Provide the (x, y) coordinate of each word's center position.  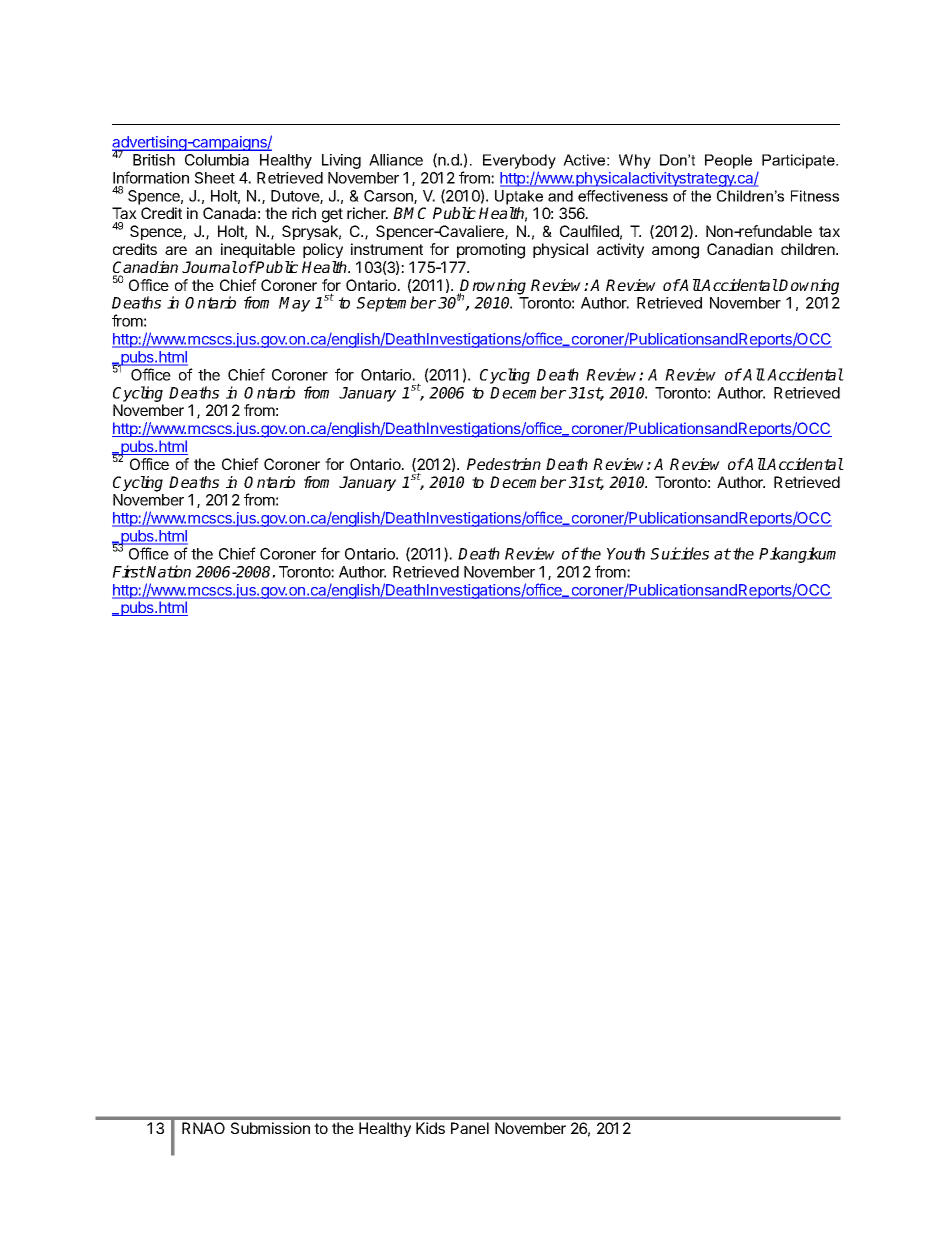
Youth (626, 553)
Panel (470, 1128)
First (129, 571)
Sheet (215, 178)
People (728, 161)
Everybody (519, 163)
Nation (168, 571)
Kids (430, 1128)
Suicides (679, 553)
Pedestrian (504, 464)
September (396, 304)
